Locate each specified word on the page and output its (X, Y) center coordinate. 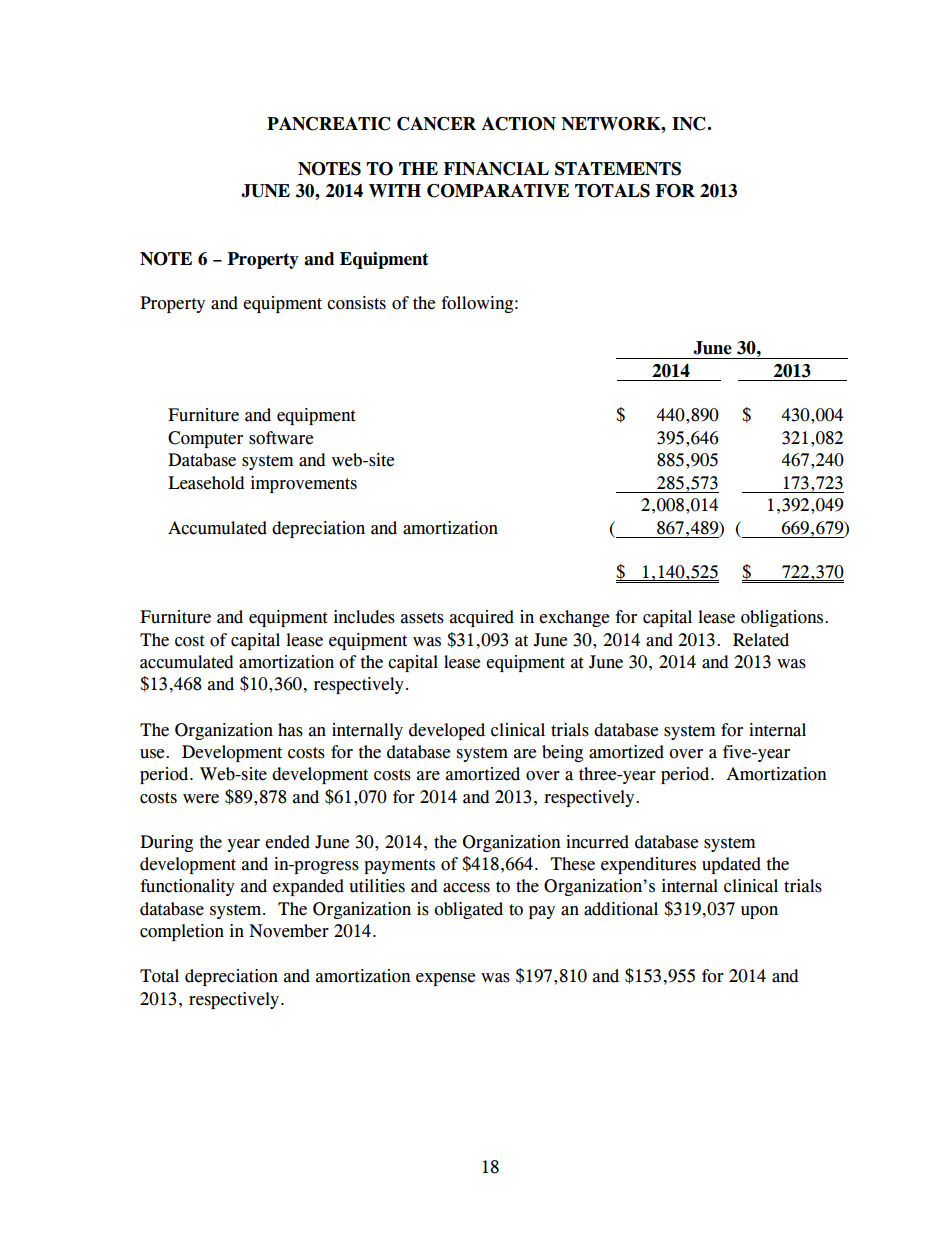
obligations (783, 618)
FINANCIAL (496, 169)
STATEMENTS (618, 169)
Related (761, 640)
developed (447, 731)
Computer (205, 439)
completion (182, 932)
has (290, 730)
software (281, 438)
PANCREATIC (328, 124)
